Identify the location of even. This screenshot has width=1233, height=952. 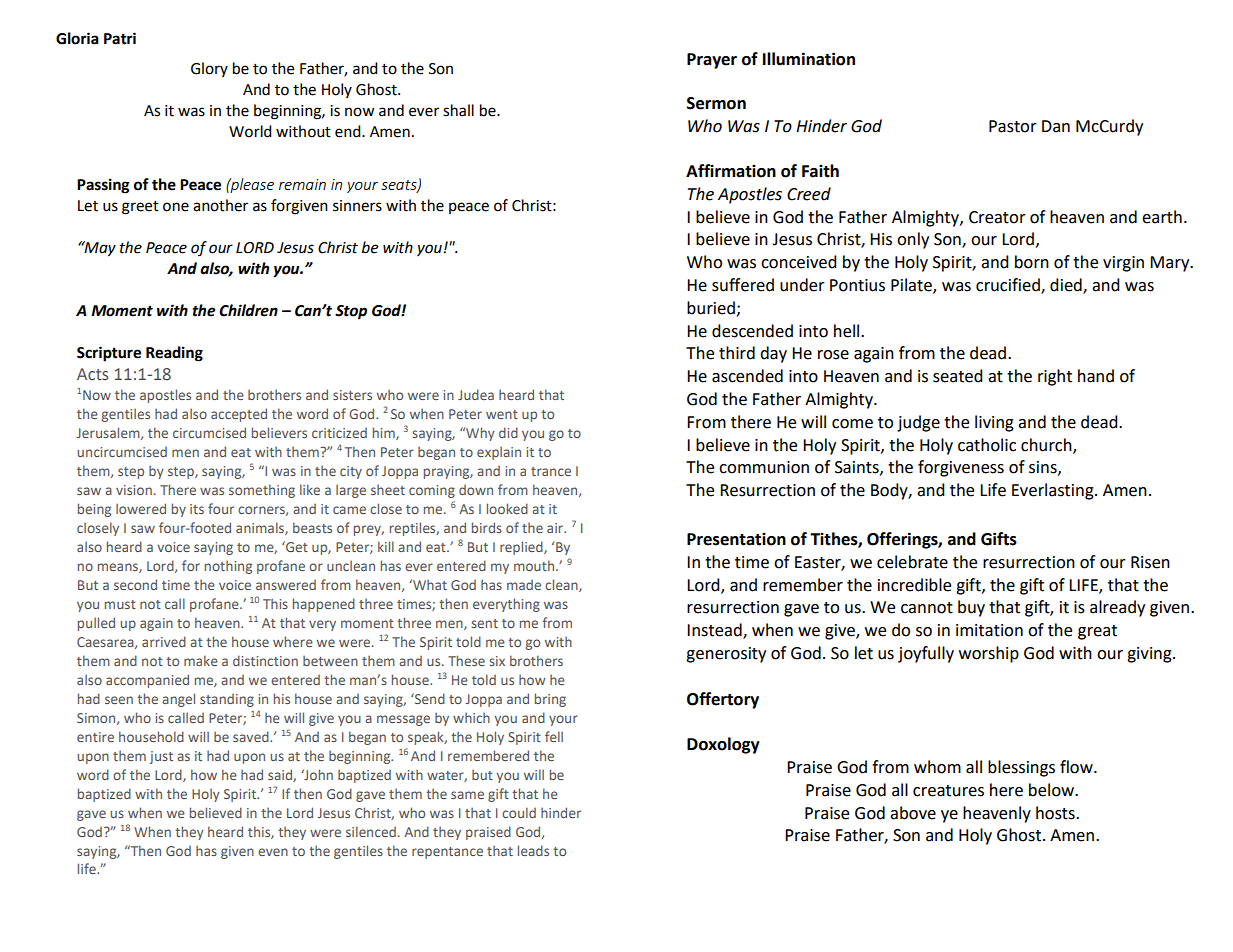
(273, 852).
